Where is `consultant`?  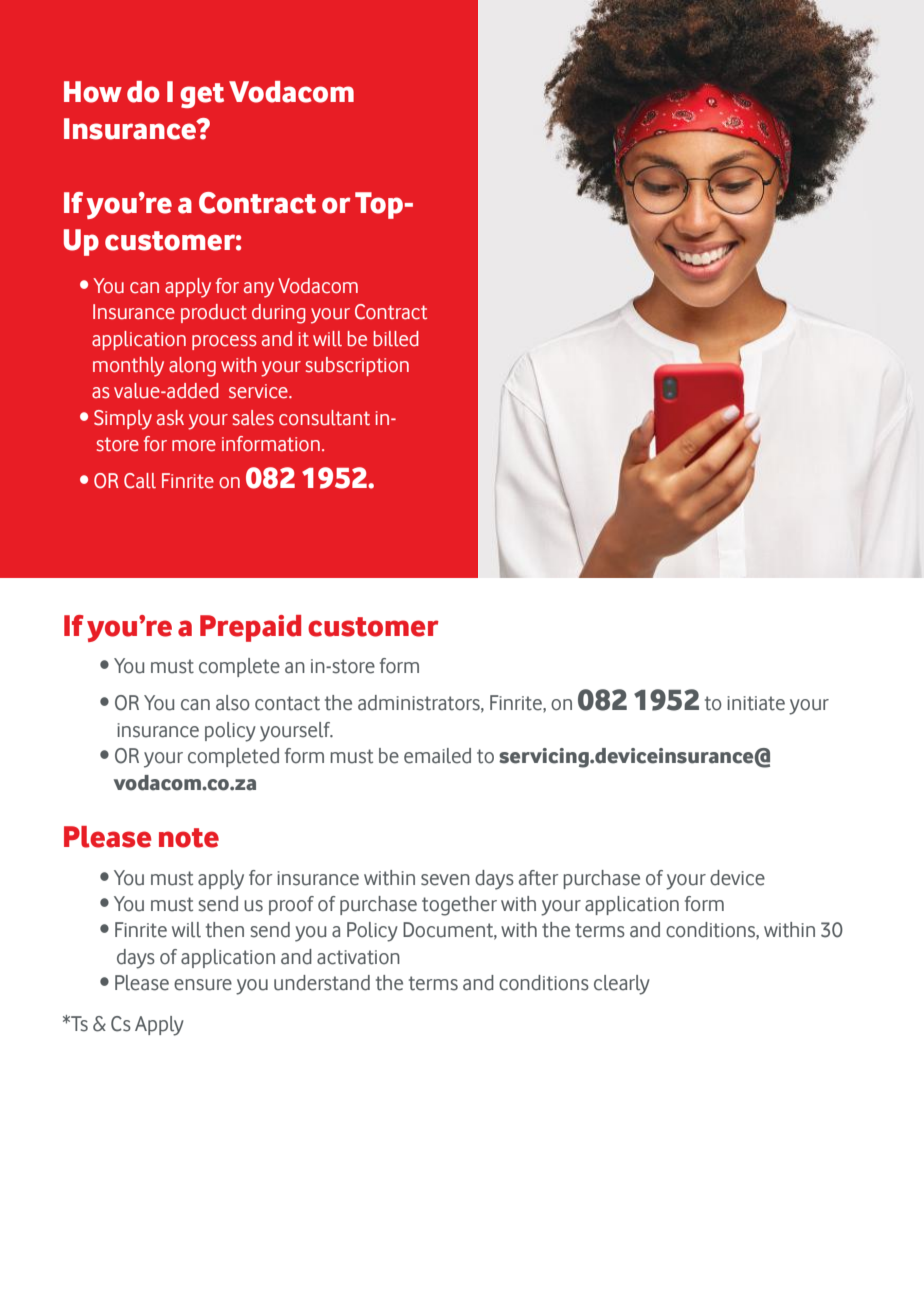 consultant is located at coordinates (324, 418).
